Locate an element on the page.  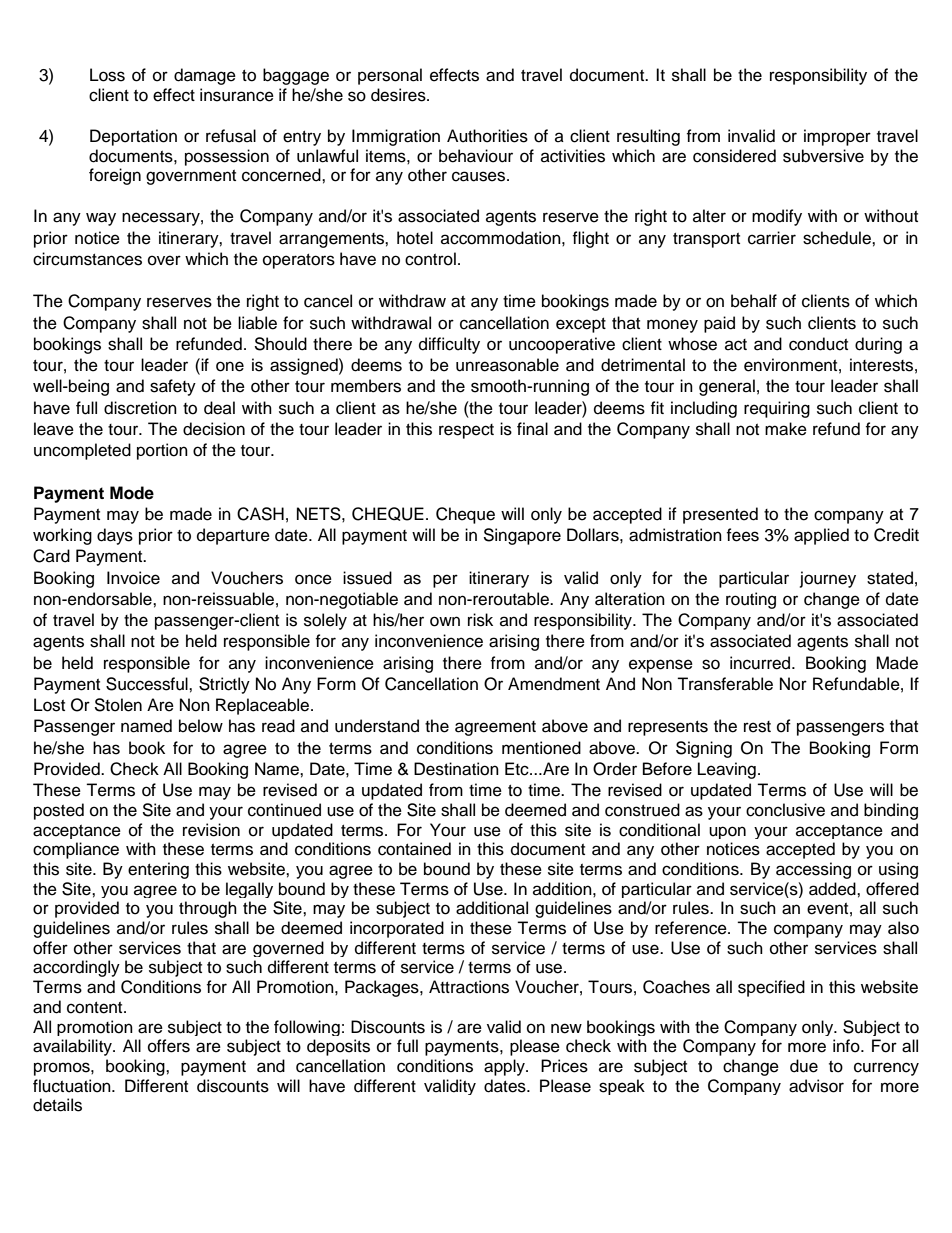
risk is located at coordinates (480, 620).
